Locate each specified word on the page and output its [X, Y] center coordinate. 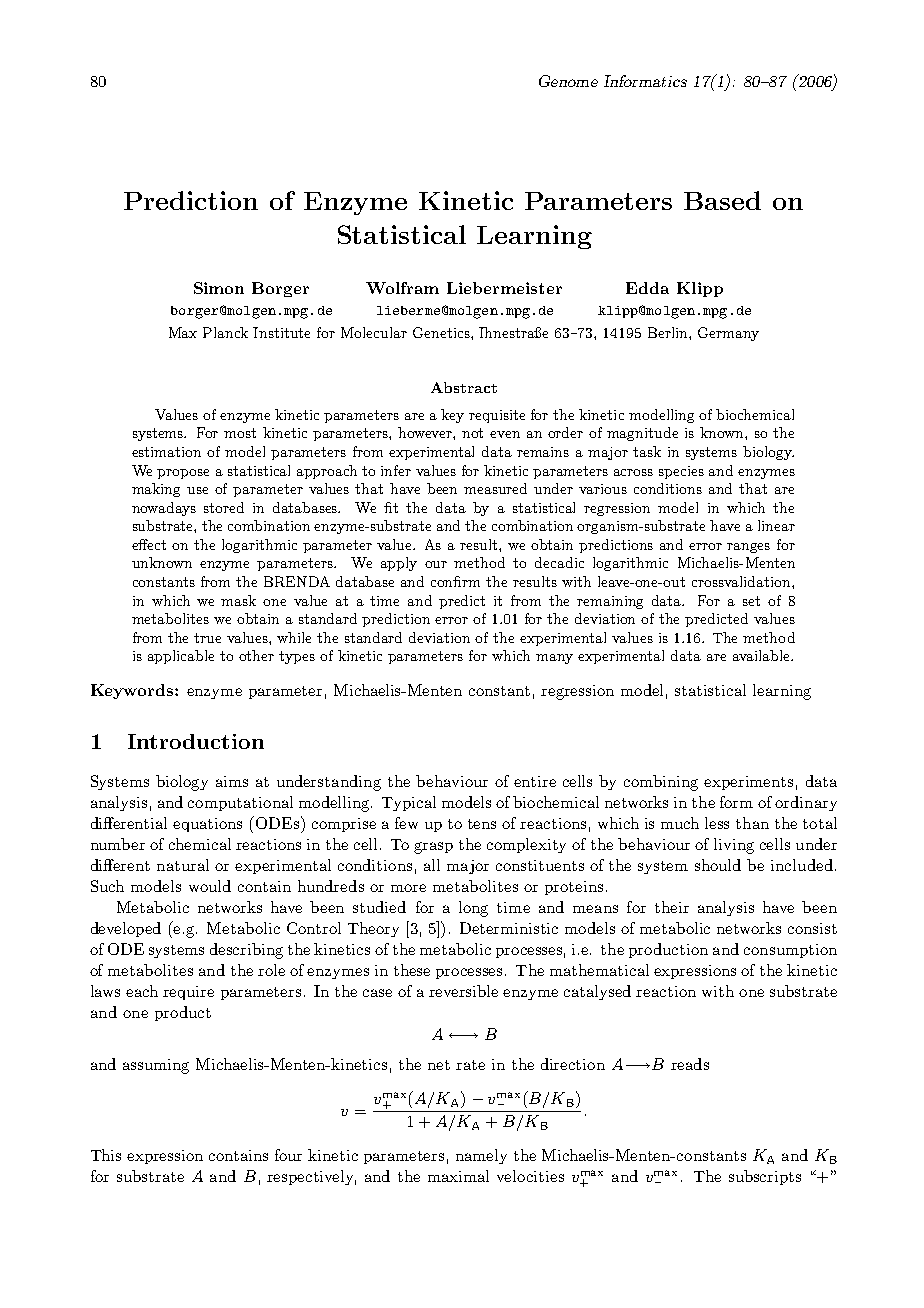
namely [481, 1156]
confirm [455, 581]
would [210, 886]
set [751, 601]
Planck [225, 332]
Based [722, 200]
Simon [219, 288]
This [106, 1155]
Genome [568, 81]
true [207, 638]
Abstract [464, 387]
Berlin [669, 332]
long [473, 909]
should [718, 865]
